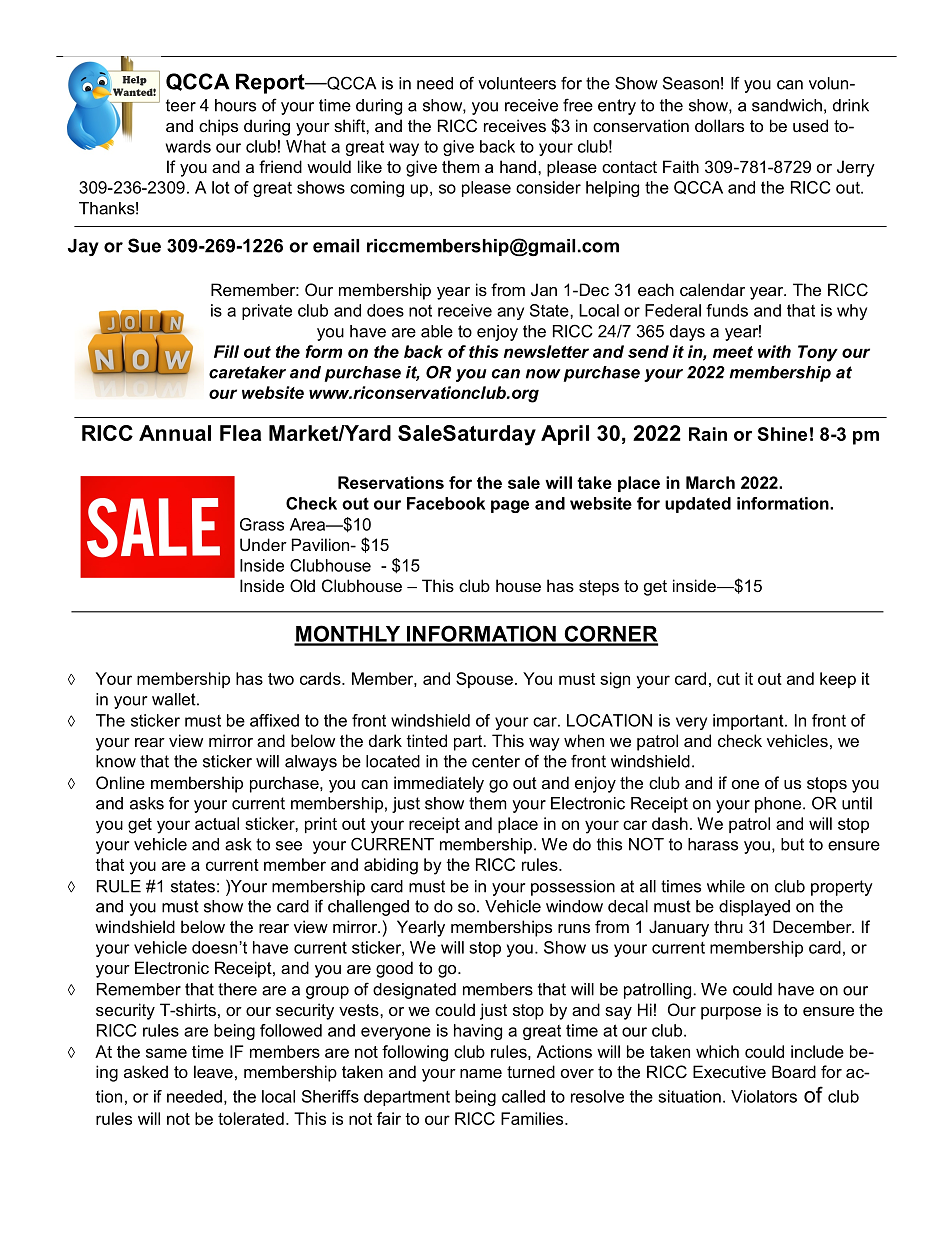 The height and width of the image is (1233, 952). Describe the element at coordinates (787, 105) in the image. I see `sandwich` at that location.
